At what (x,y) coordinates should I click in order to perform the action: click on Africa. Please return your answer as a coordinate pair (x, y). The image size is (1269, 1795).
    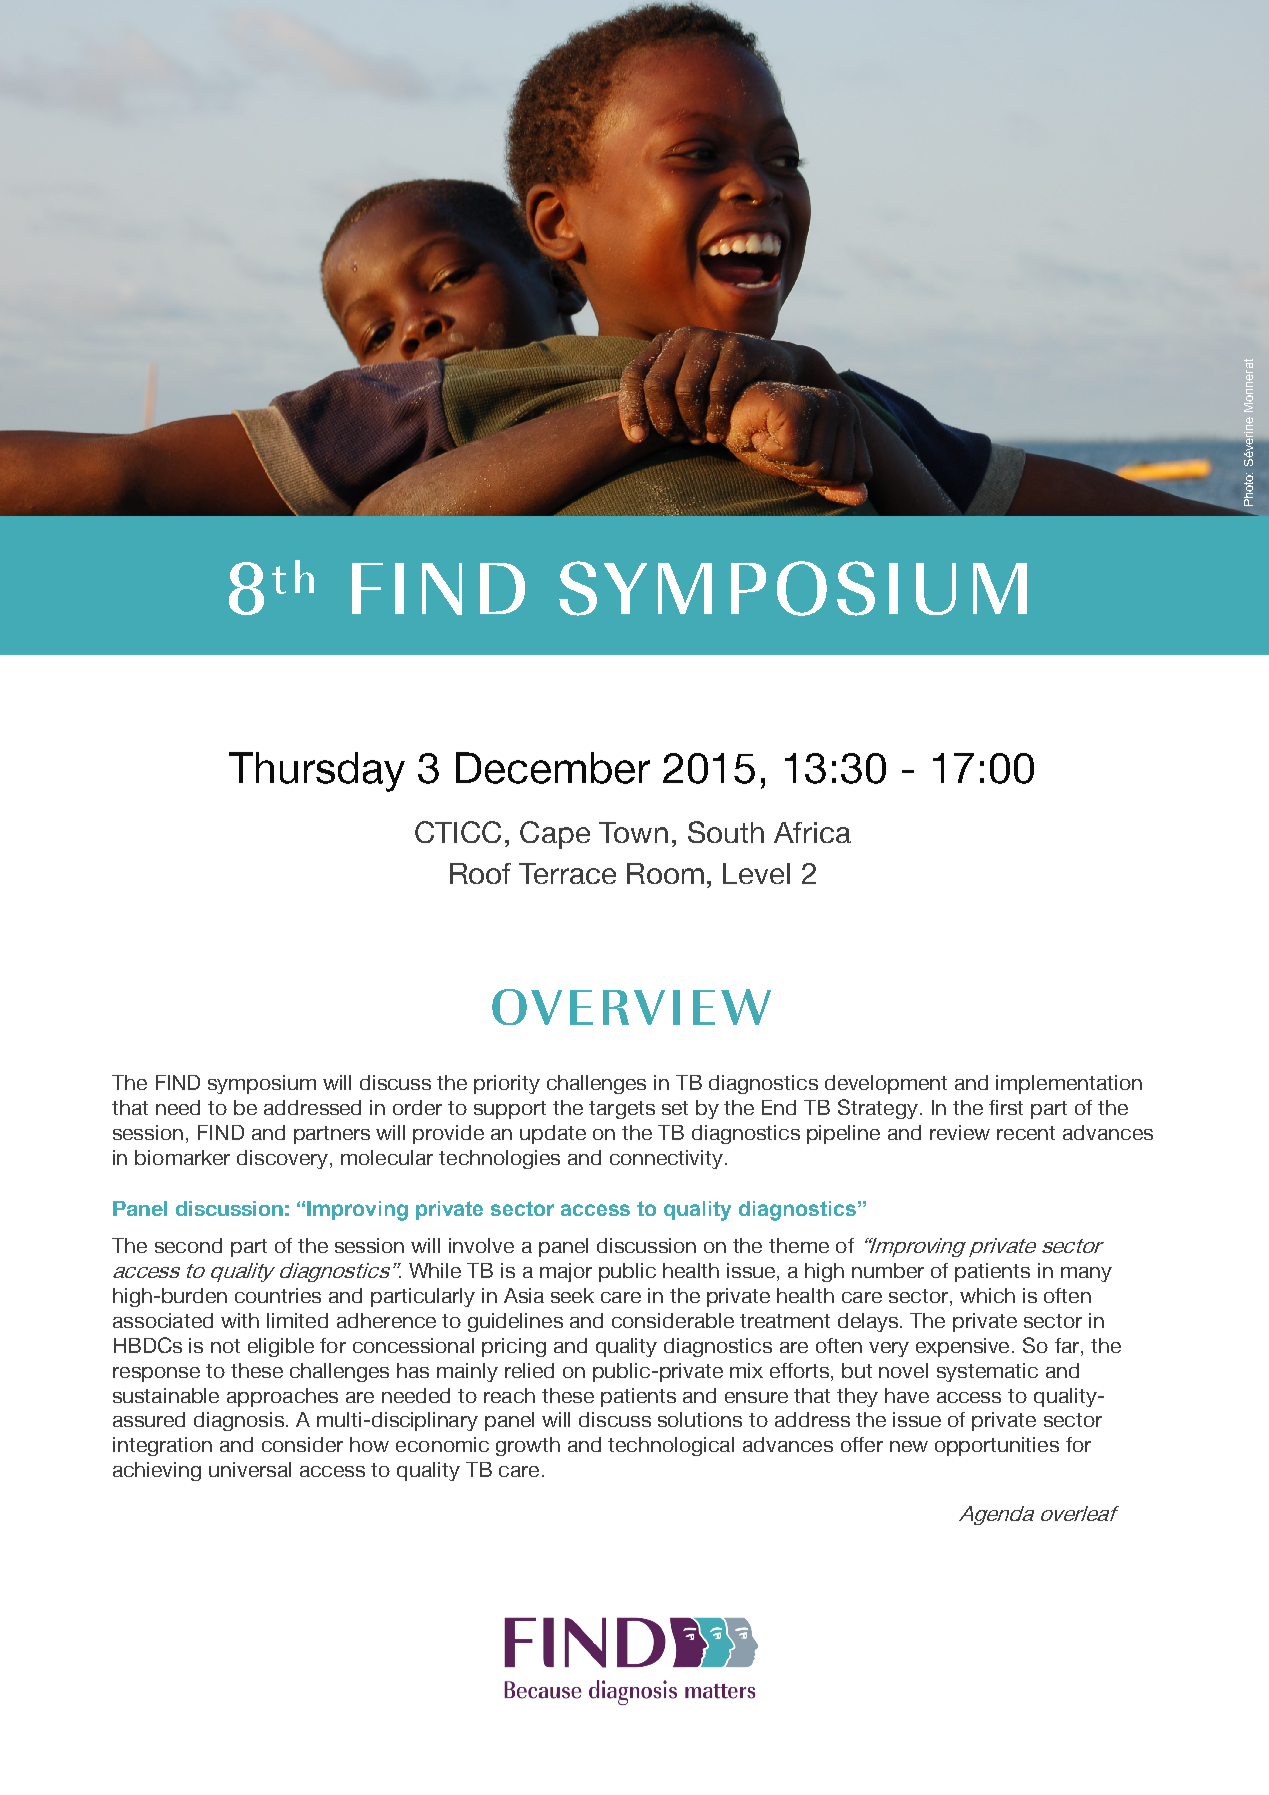
    Looking at the image, I should click on (812, 832).
